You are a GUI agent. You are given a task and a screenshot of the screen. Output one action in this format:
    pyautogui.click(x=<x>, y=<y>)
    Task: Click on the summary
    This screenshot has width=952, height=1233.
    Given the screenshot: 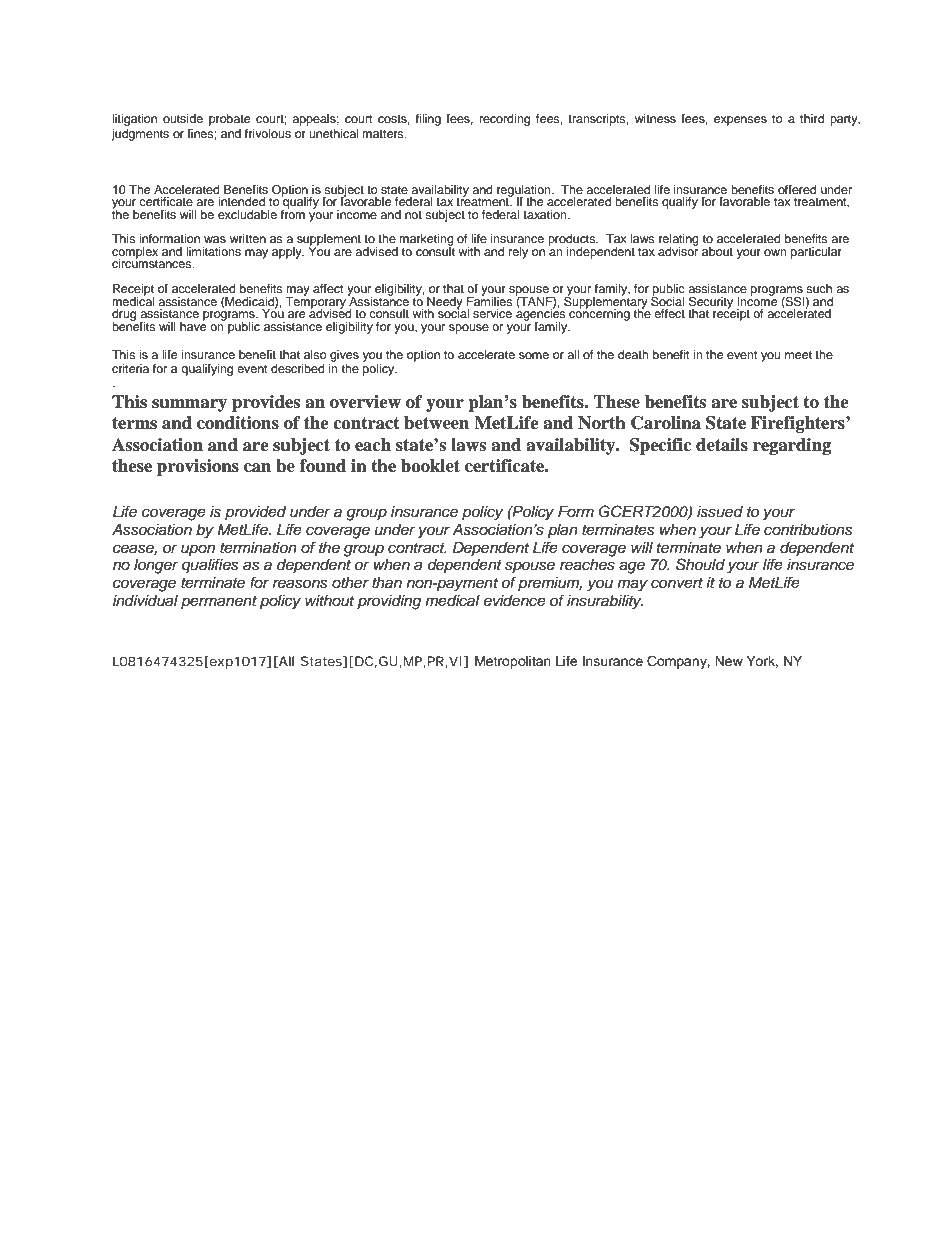 What is the action you would take?
    pyautogui.click(x=189, y=405)
